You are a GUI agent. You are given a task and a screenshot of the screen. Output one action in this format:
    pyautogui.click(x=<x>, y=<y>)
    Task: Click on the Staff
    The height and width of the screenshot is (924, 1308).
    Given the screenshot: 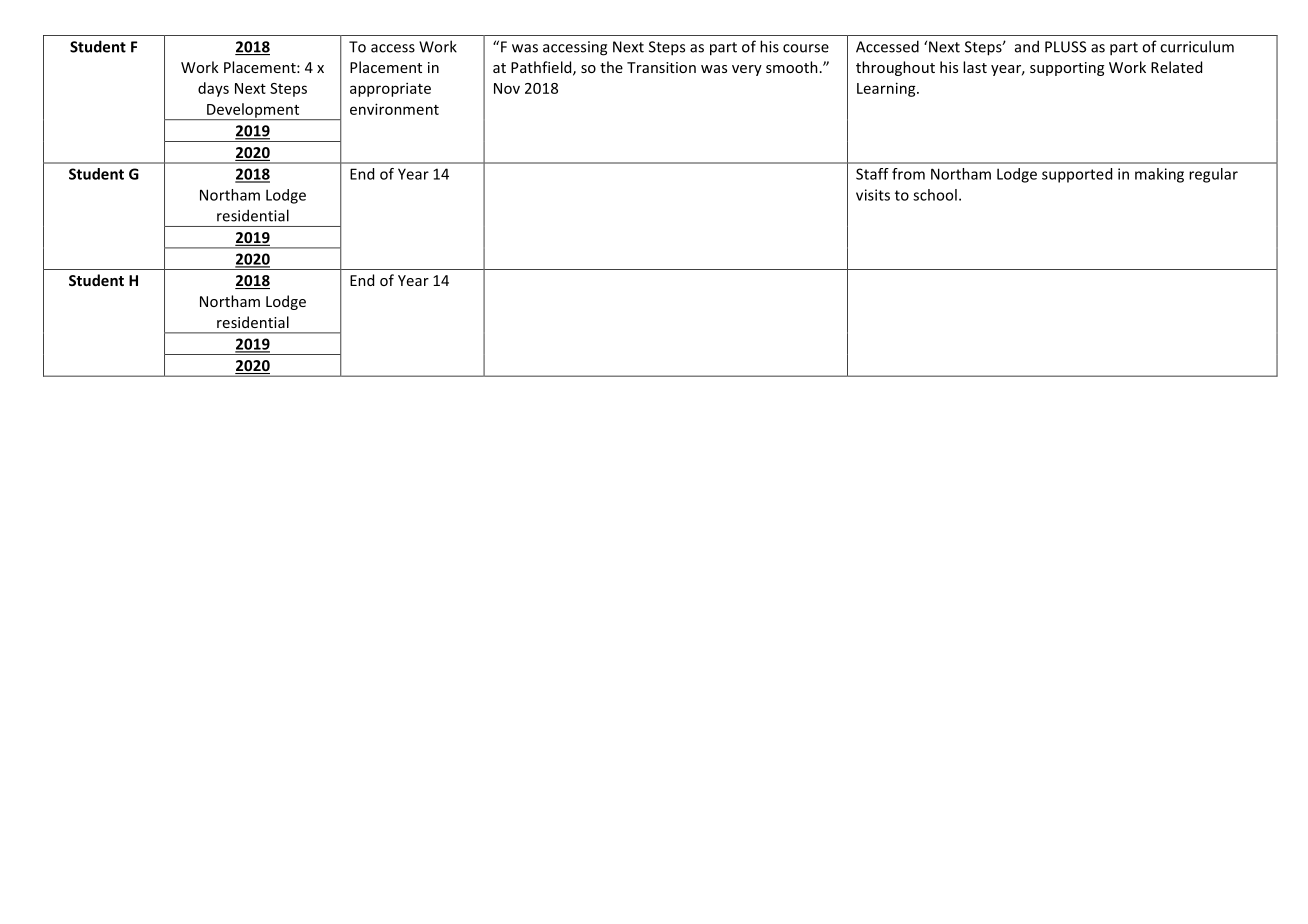 What is the action you would take?
    pyautogui.click(x=872, y=174)
